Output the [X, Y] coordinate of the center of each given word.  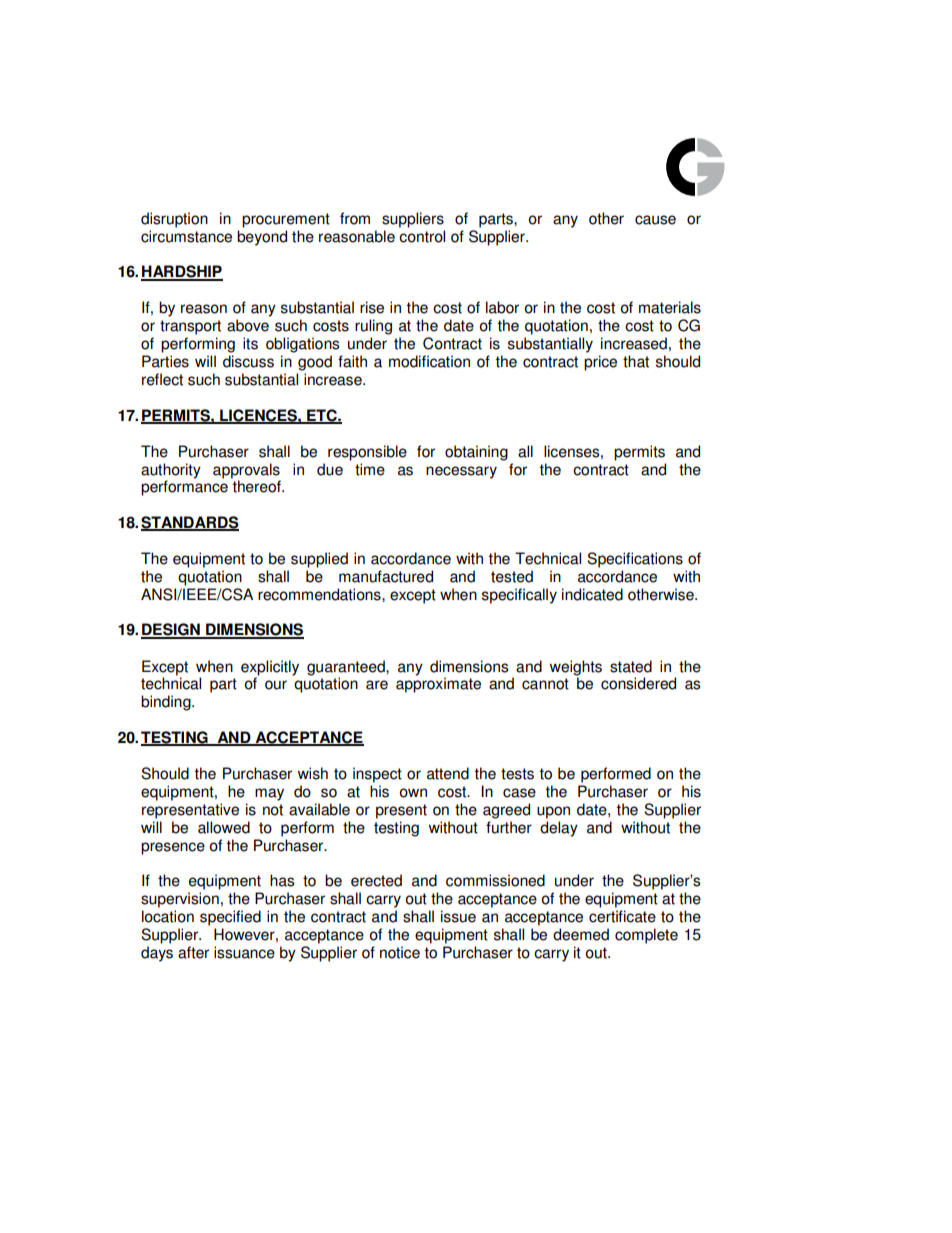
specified [230, 918]
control [422, 236]
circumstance [186, 236]
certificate [622, 916]
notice [400, 952]
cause [655, 220]
